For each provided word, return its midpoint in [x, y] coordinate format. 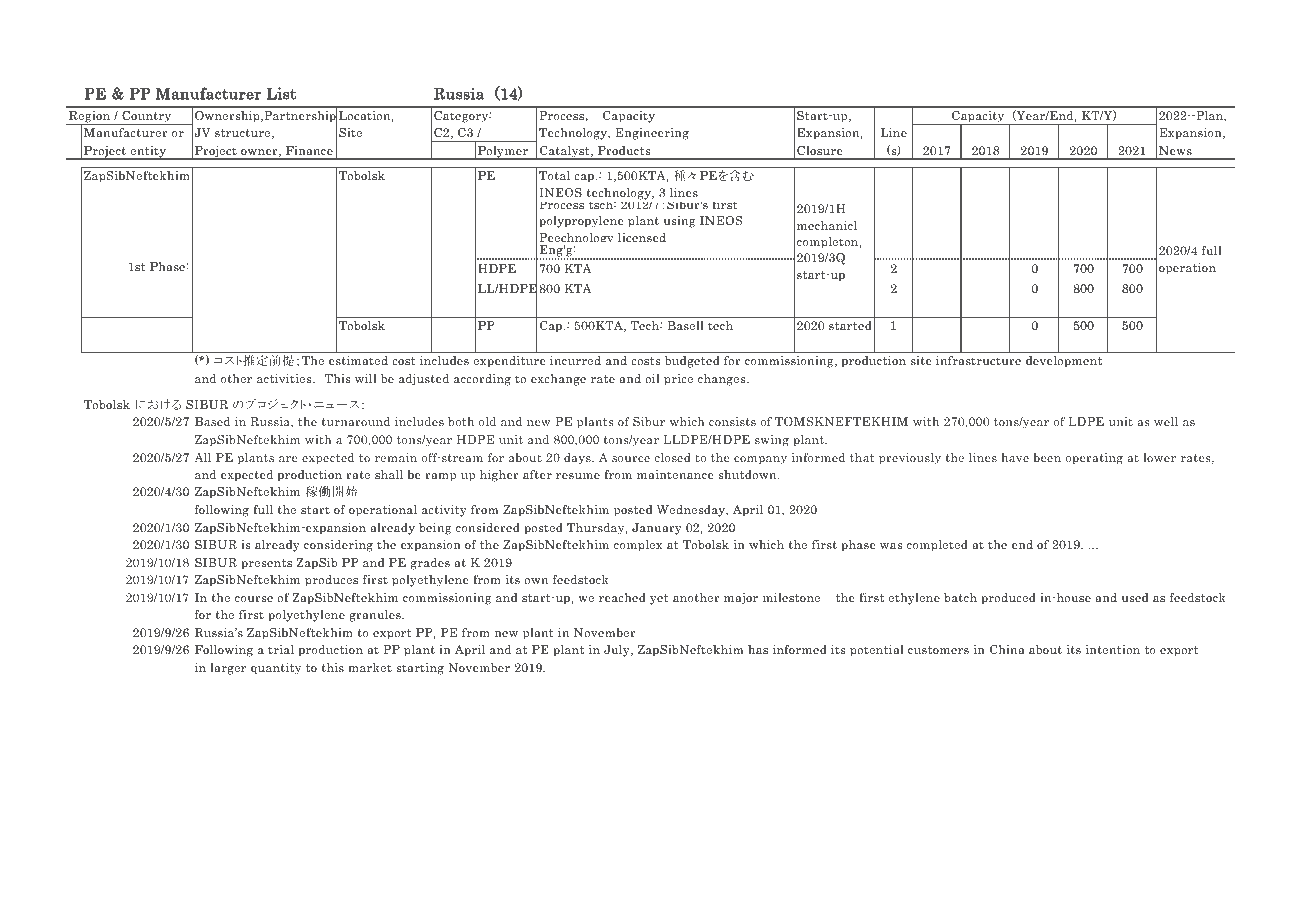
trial [281, 649]
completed [937, 546]
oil [652, 378]
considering [338, 546]
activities [285, 378]
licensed [642, 237]
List [281, 93]
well [1166, 421]
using [680, 222]
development [1064, 362]
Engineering [652, 134]
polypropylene [581, 222]
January [657, 529]
